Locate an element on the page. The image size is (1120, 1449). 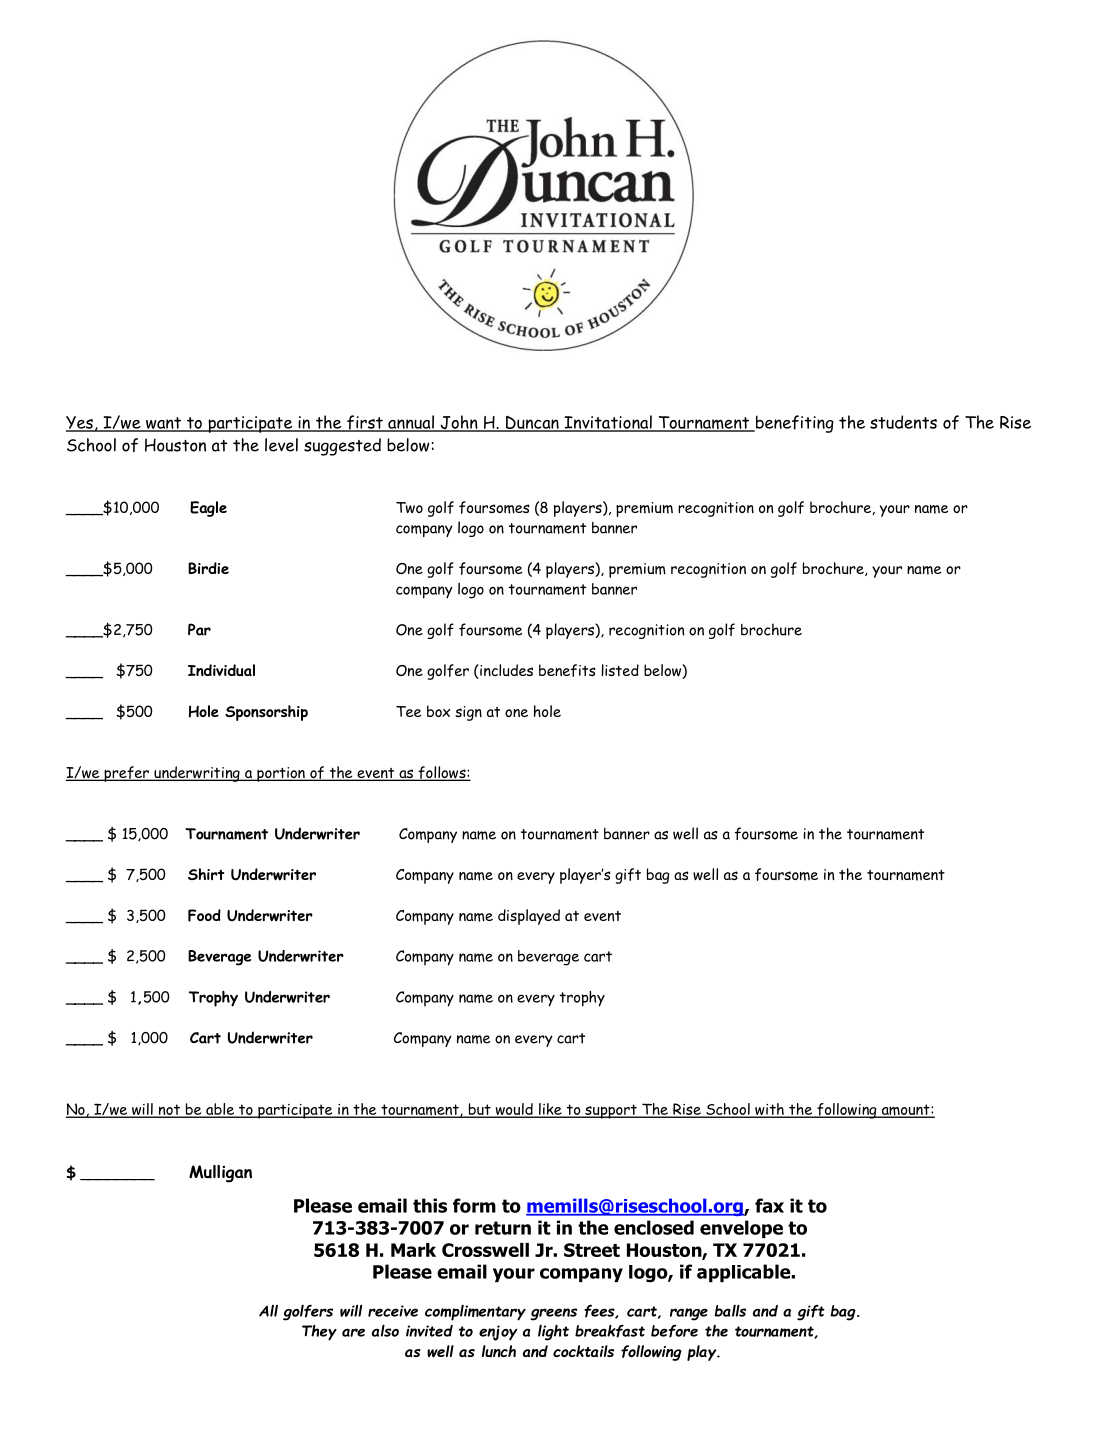
Individual is located at coordinates (221, 670).
